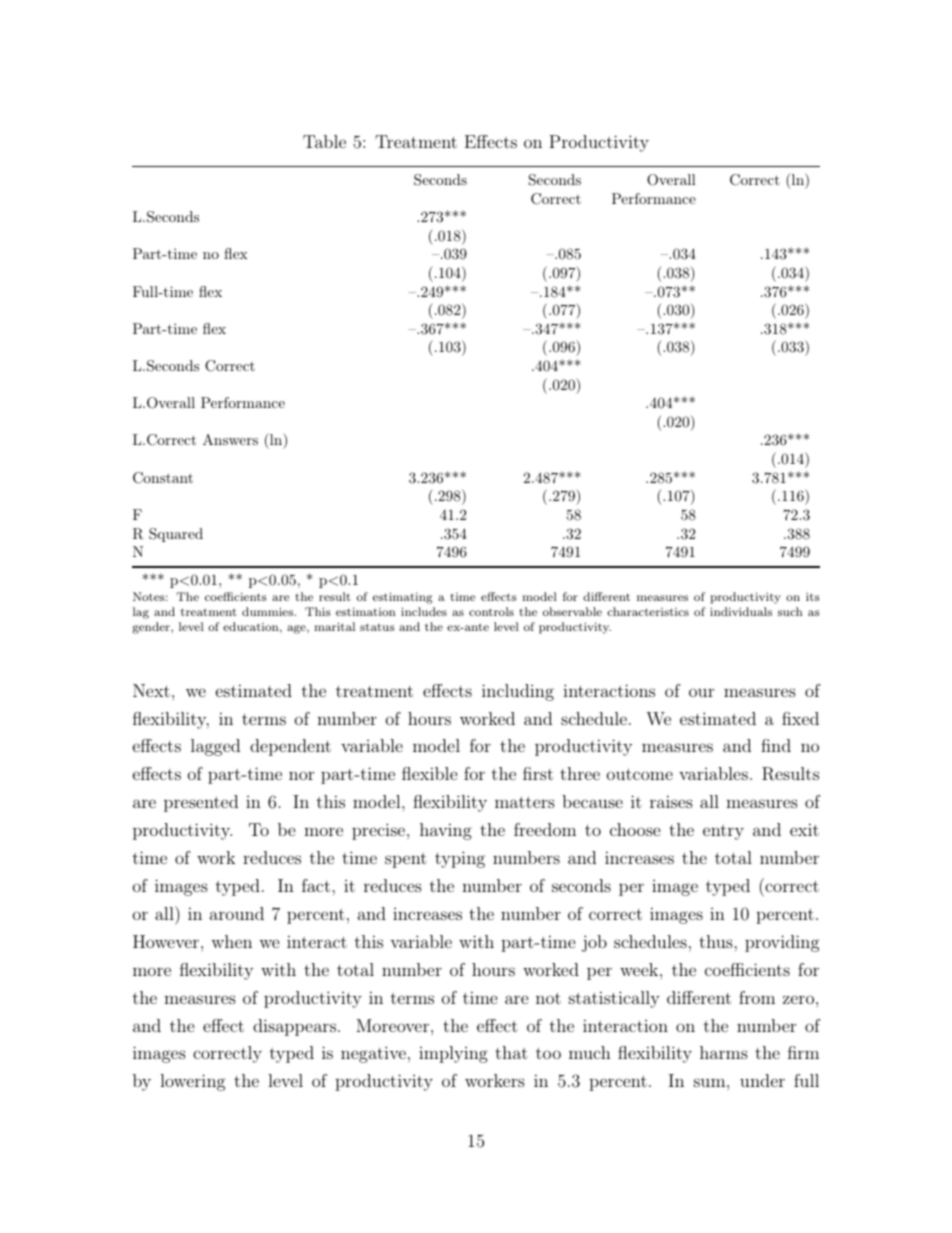 The width and height of the screenshot is (952, 1233). I want to click on estimating, so click(402, 598).
